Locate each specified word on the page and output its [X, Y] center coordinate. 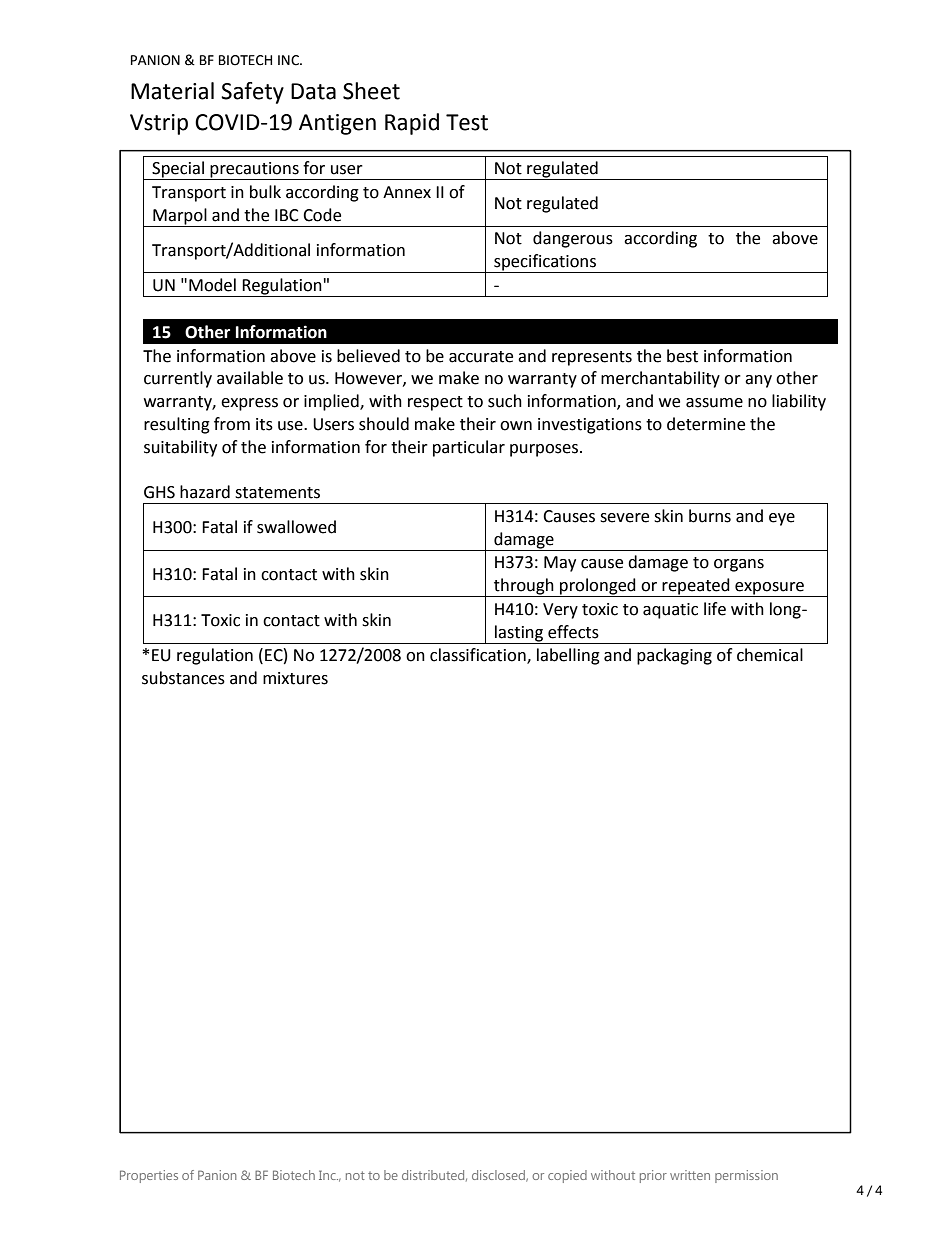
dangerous [573, 239]
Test [467, 122]
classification [479, 656]
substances [183, 678]
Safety [252, 93]
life [715, 609]
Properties [149, 1176]
